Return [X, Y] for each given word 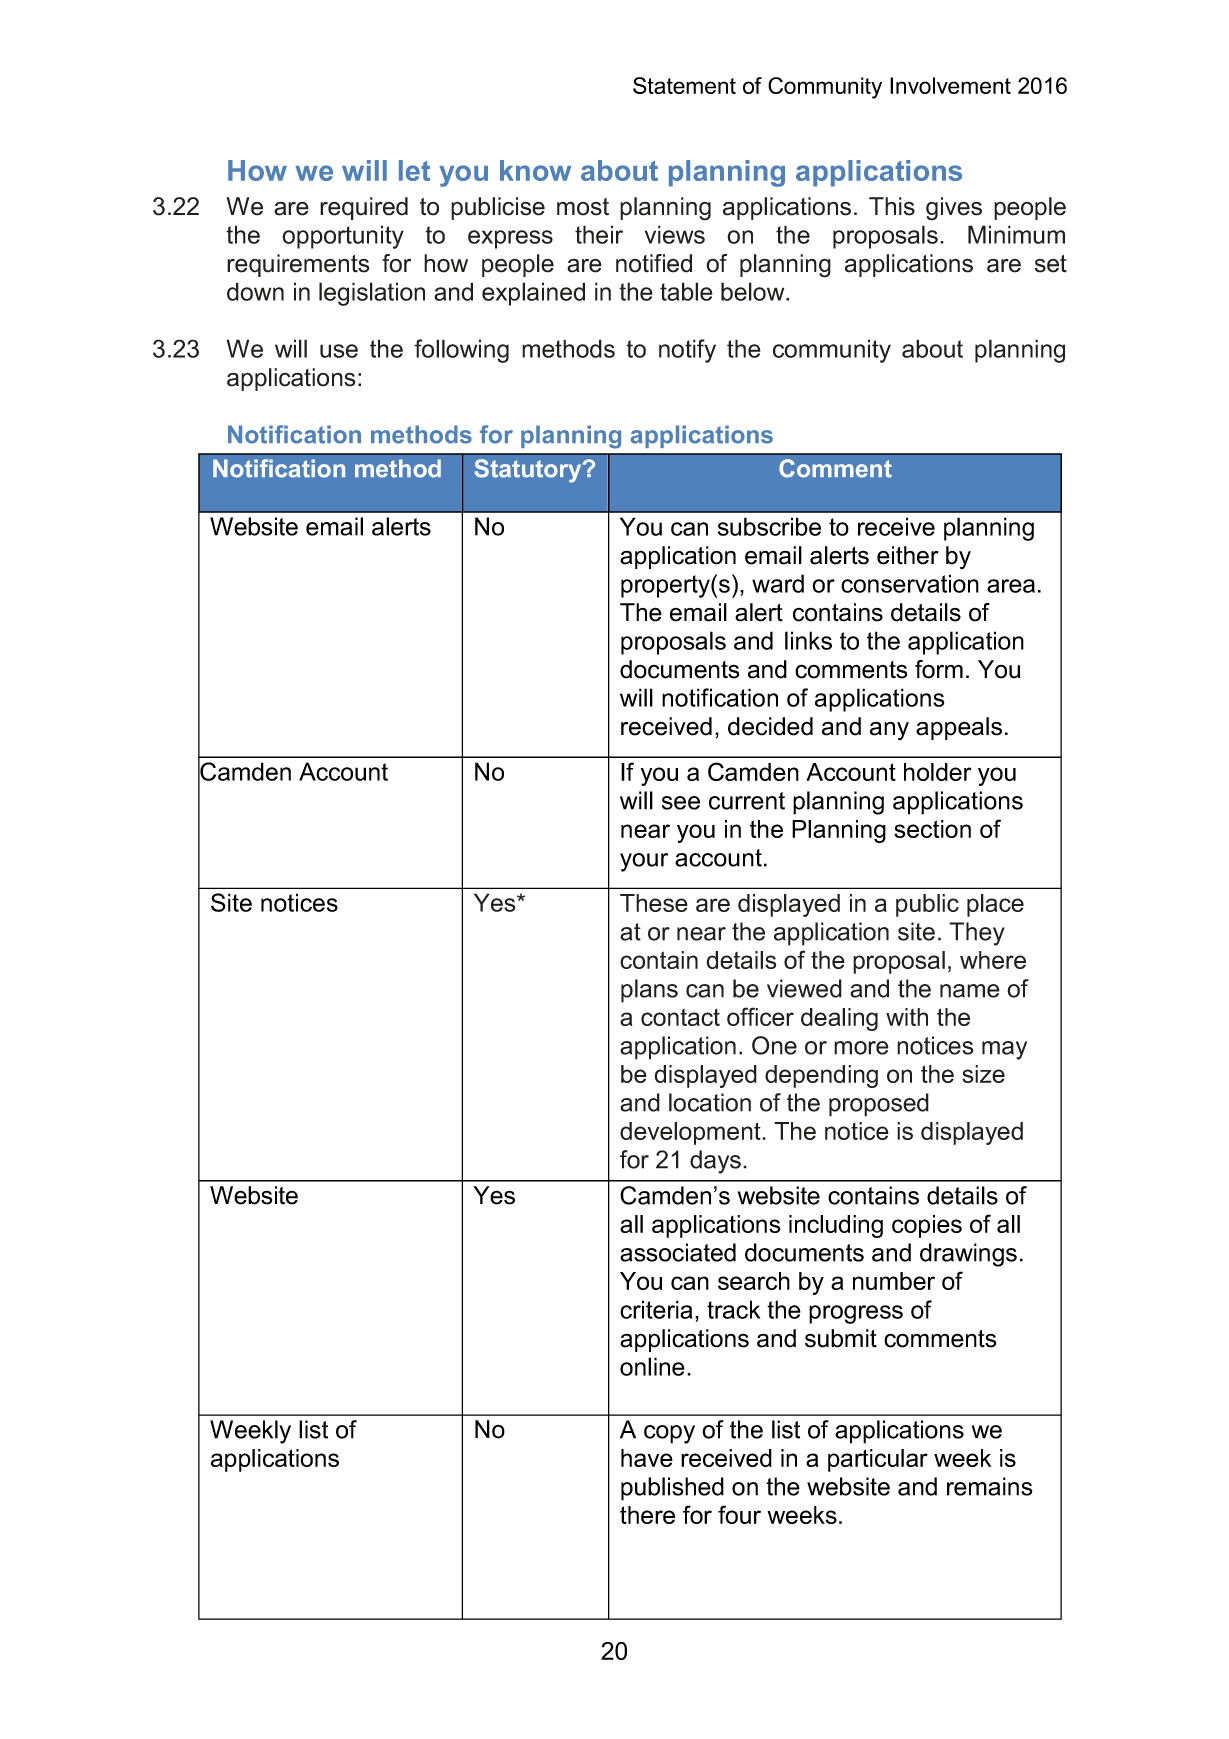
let [414, 170]
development [691, 1133]
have [647, 1458]
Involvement [950, 85]
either [908, 555]
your [644, 862]
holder [937, 772]
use [339, 351]
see [681, 803]
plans [649, 991]
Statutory [529, 471]
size [983, 1074]
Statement [684, 85]
